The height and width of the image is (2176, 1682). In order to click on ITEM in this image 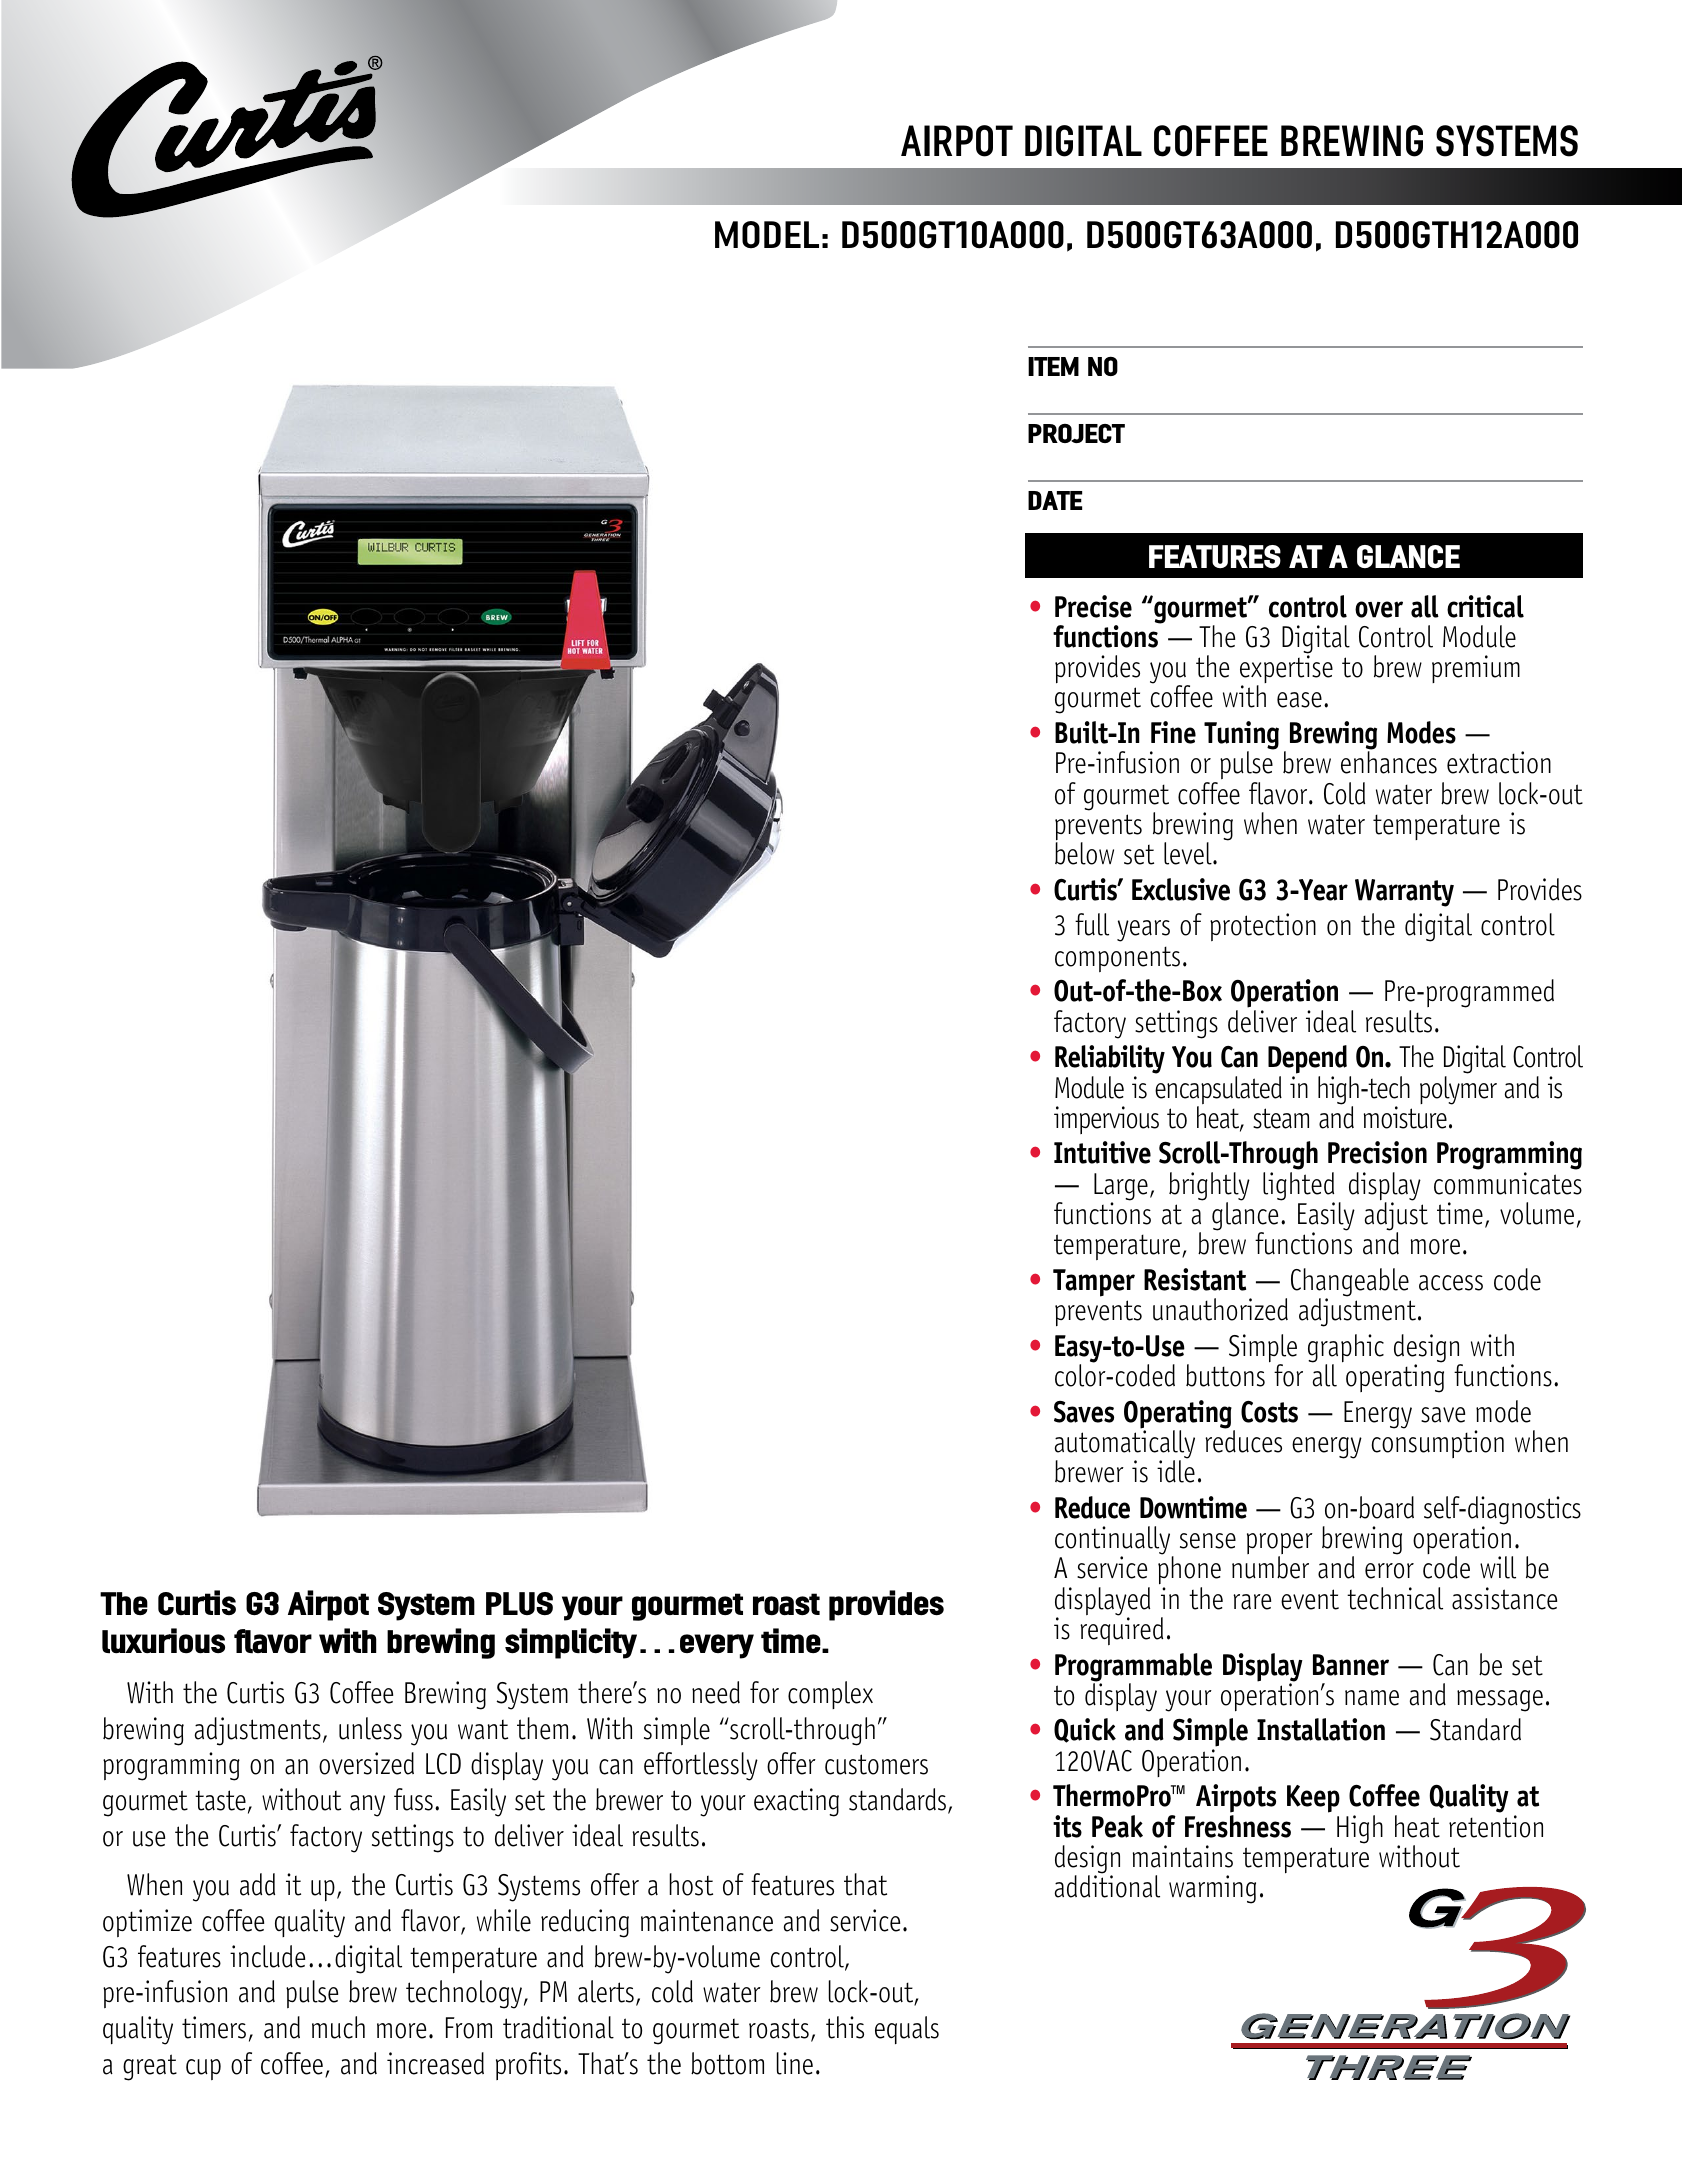, I will do `click(1053, 366)`.
